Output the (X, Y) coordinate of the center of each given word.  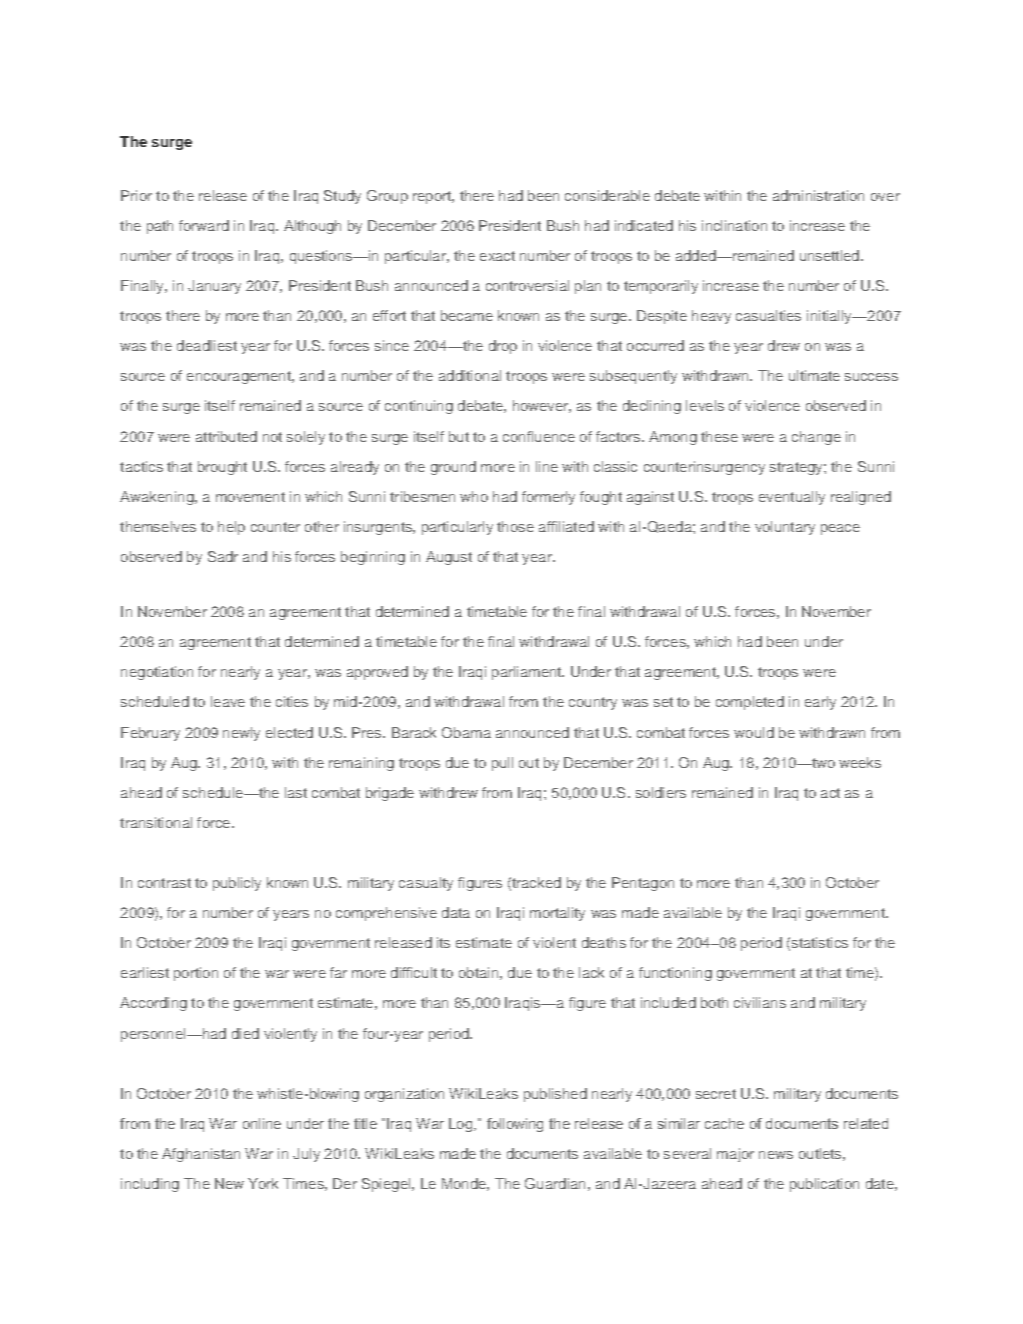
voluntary (785, 528)
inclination (734, 225)
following (515, 1125)
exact (497, 256)
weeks (860, 762)
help (231, 528)
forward (204, 225)
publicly (237, 884)
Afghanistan (201, 1155)
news (776, 1155)
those (515, 526)
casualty (426, 884)
